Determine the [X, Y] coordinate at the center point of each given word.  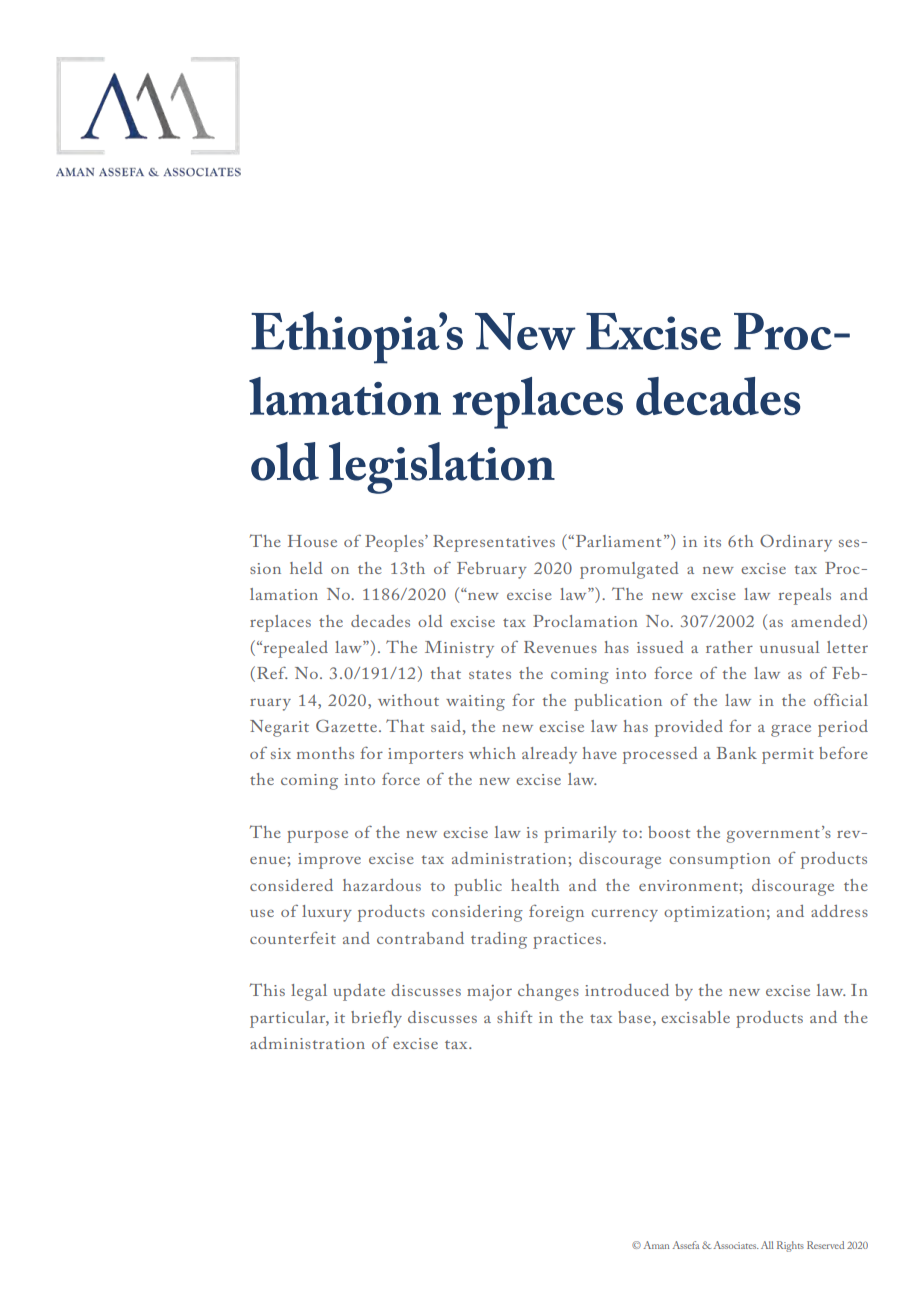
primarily [580, 834]
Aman [656, 1245]
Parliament [618, 541]
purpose [317, 836]
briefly [376, 1019]
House [312, 541]
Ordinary [796, 543]
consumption [720, 861]
